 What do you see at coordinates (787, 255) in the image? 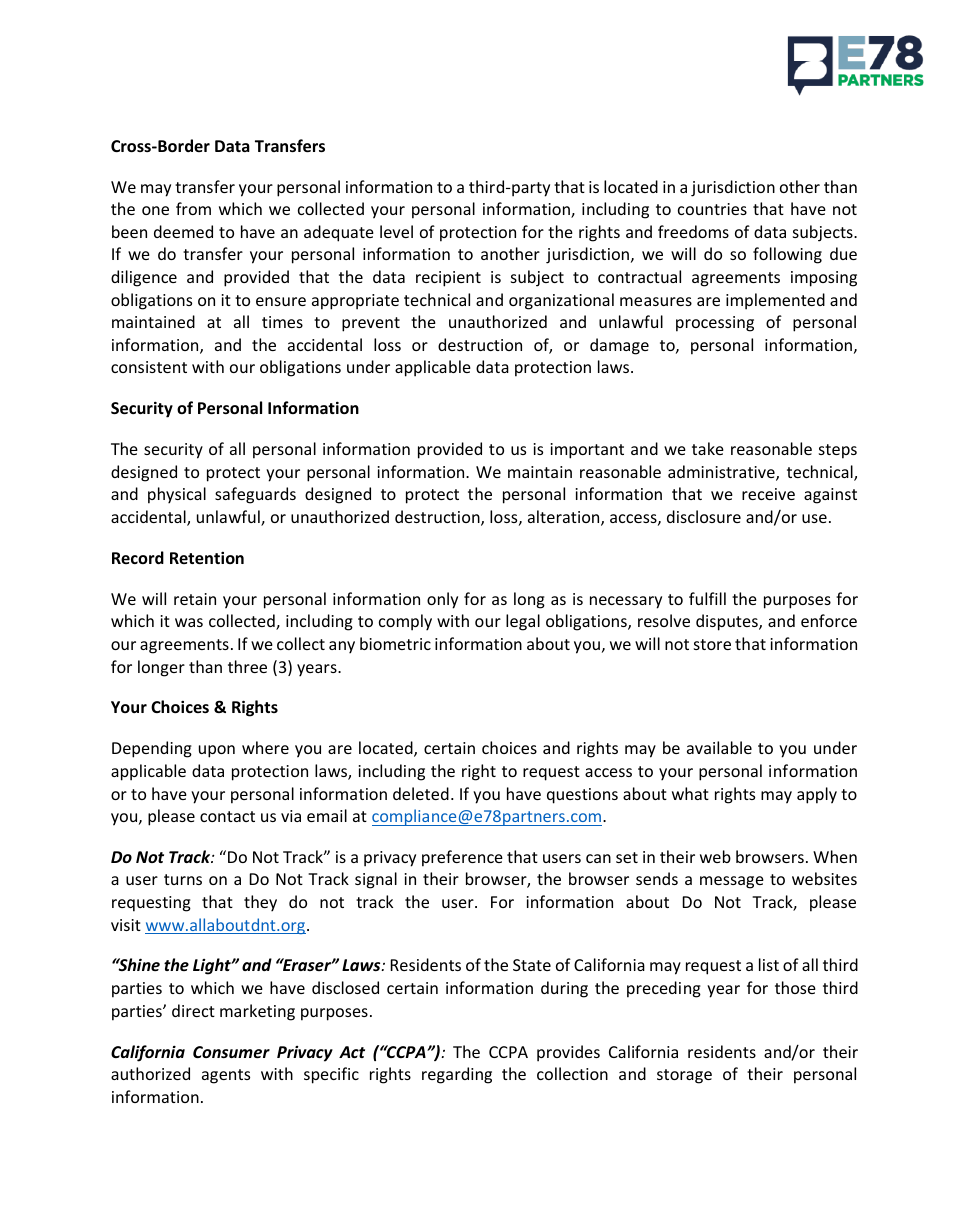
I see `following` at bounding box center [787, 255].
